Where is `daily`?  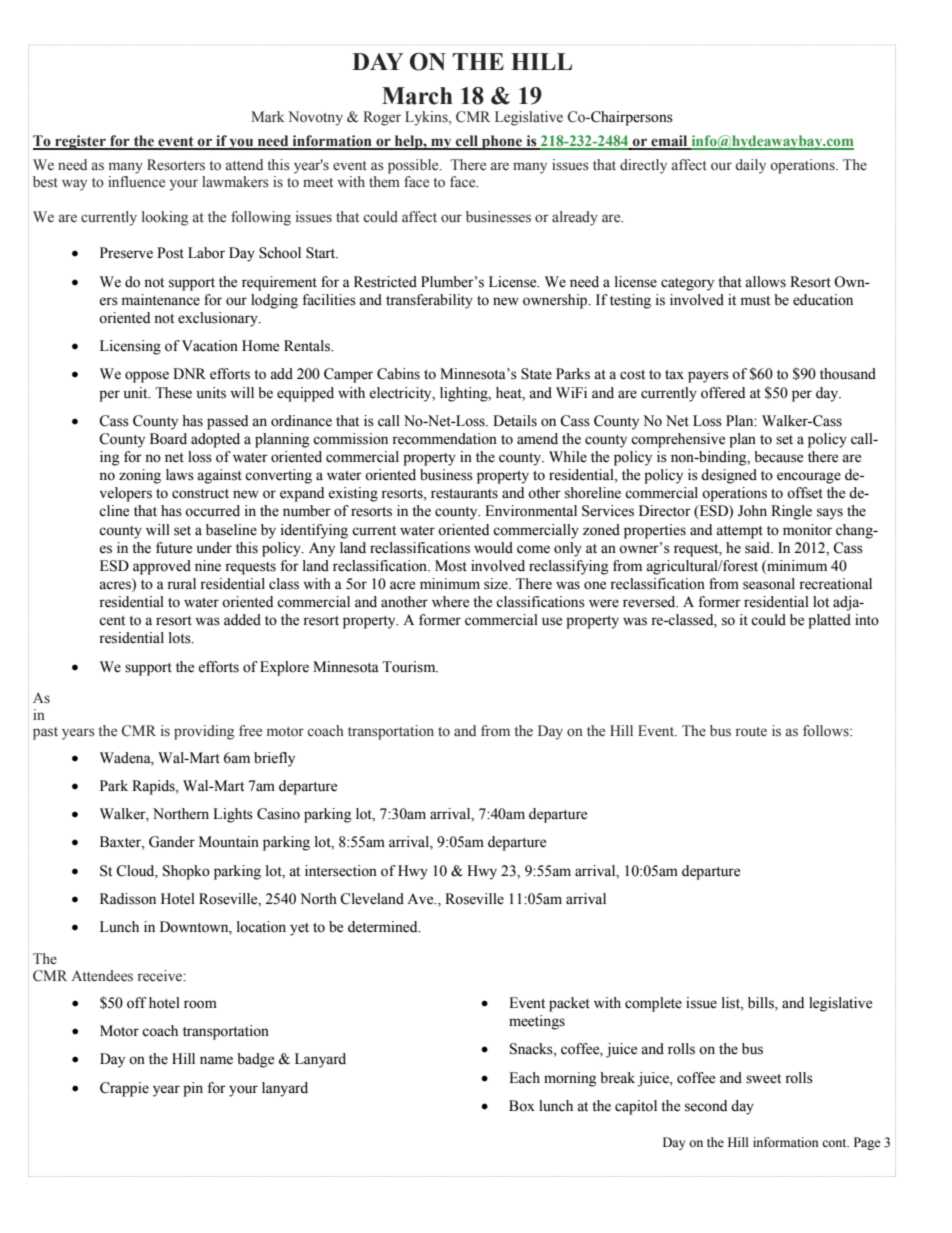
daily is located at coordinates (750, 166).
